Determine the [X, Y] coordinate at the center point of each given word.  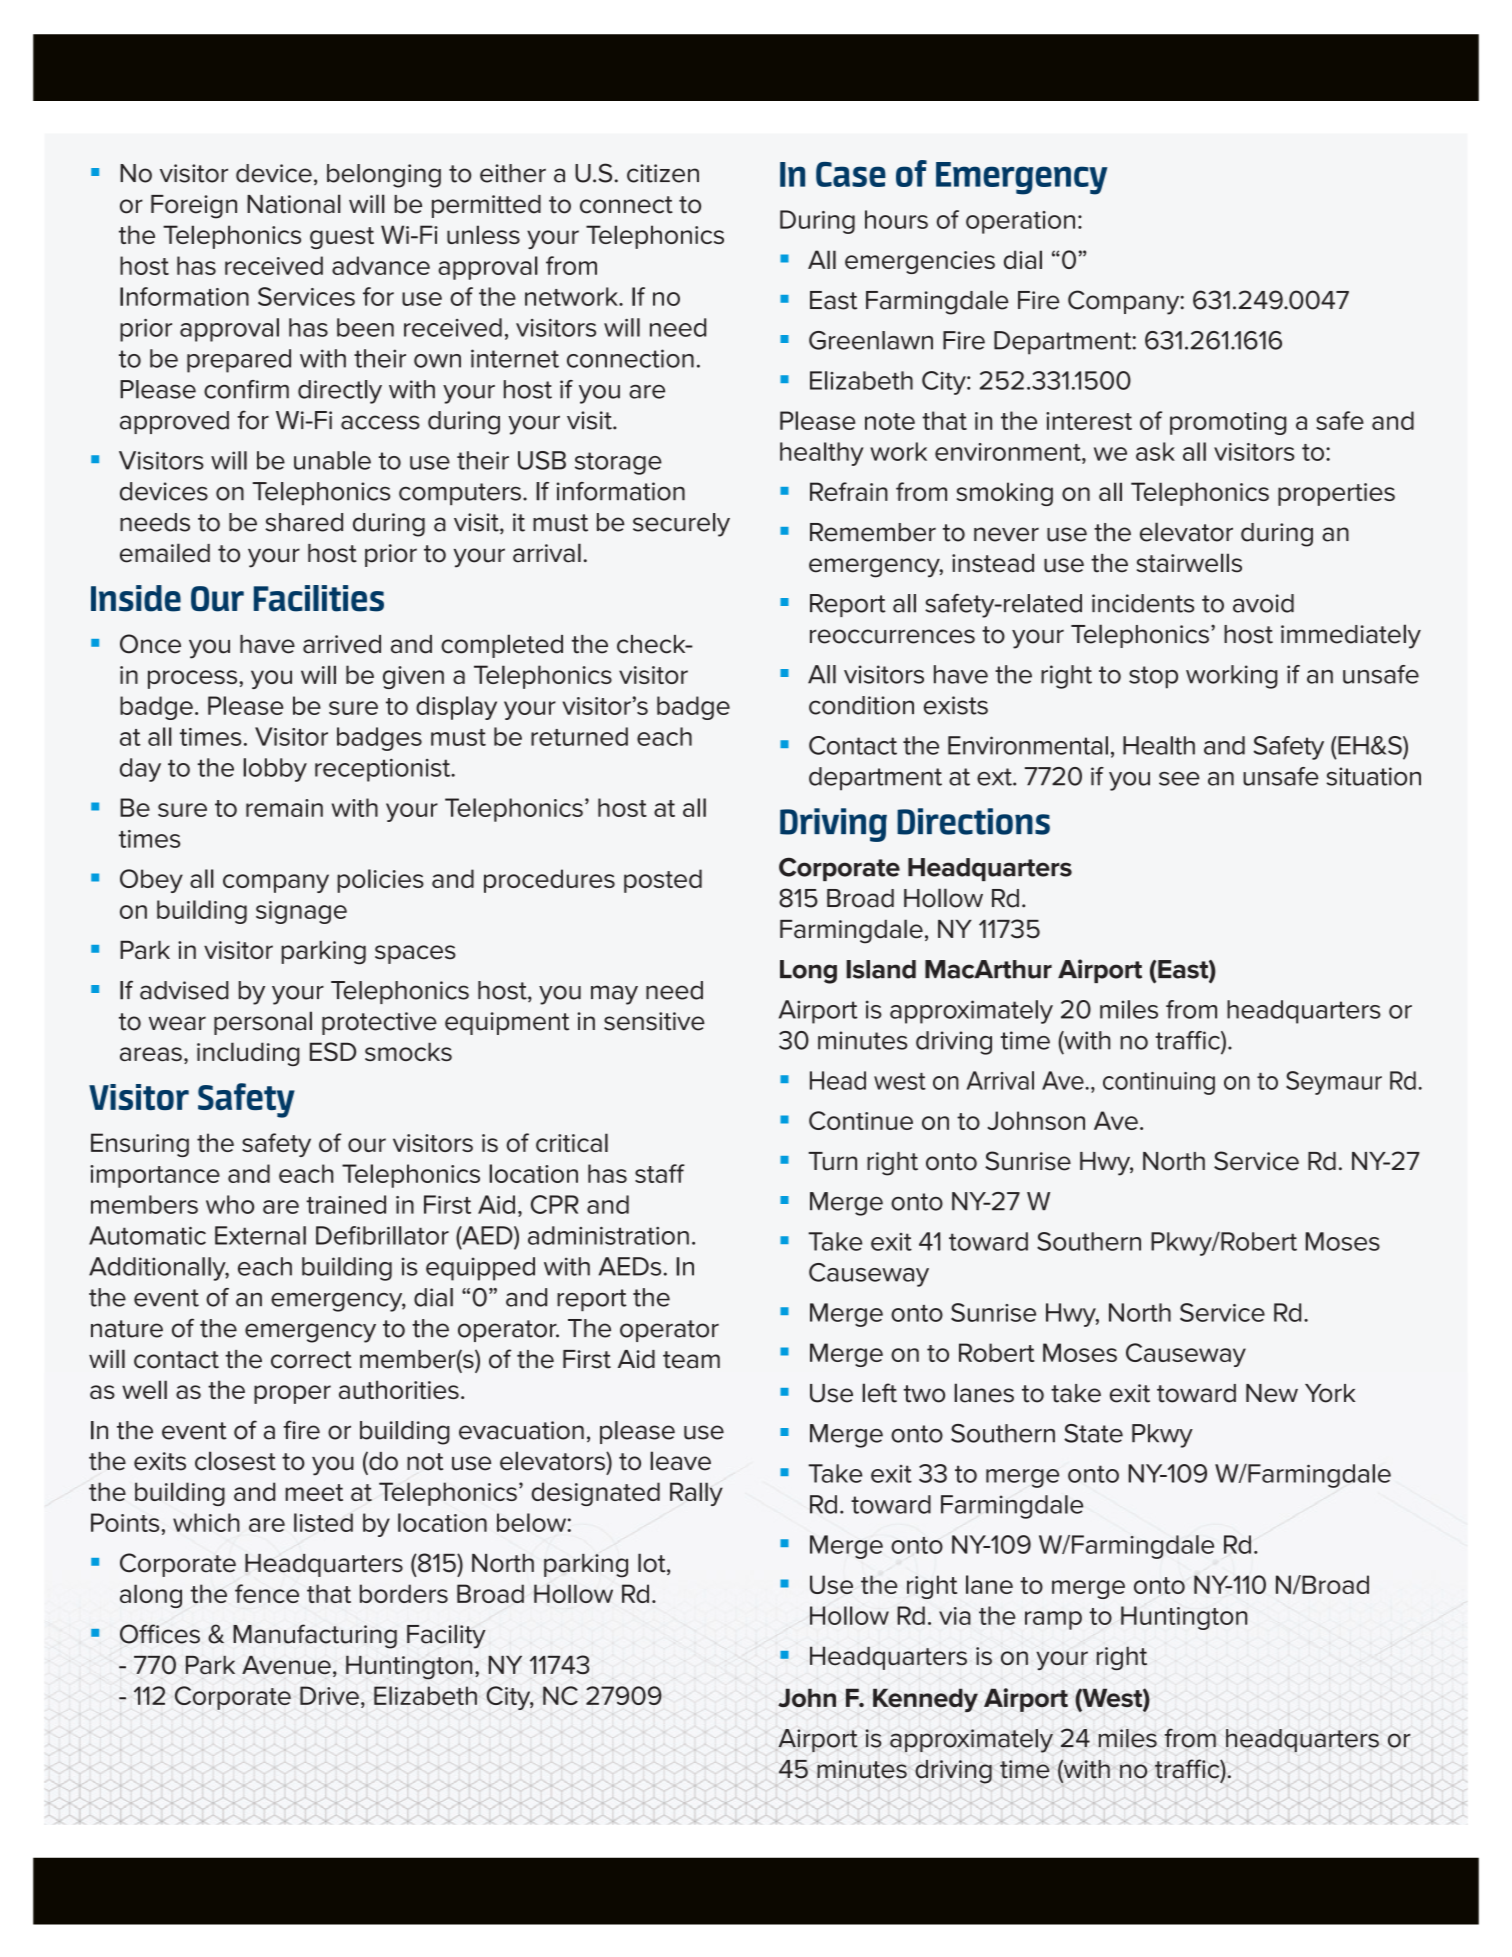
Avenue [286, 1665]
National [294, 204]
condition [861, 705]
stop [1153, 677]
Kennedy [925, 1700]
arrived [342, 644]
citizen [663, 173]
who [230, 1204]
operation [1020, 222]
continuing [1159, 1083]
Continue [861, 1120]
